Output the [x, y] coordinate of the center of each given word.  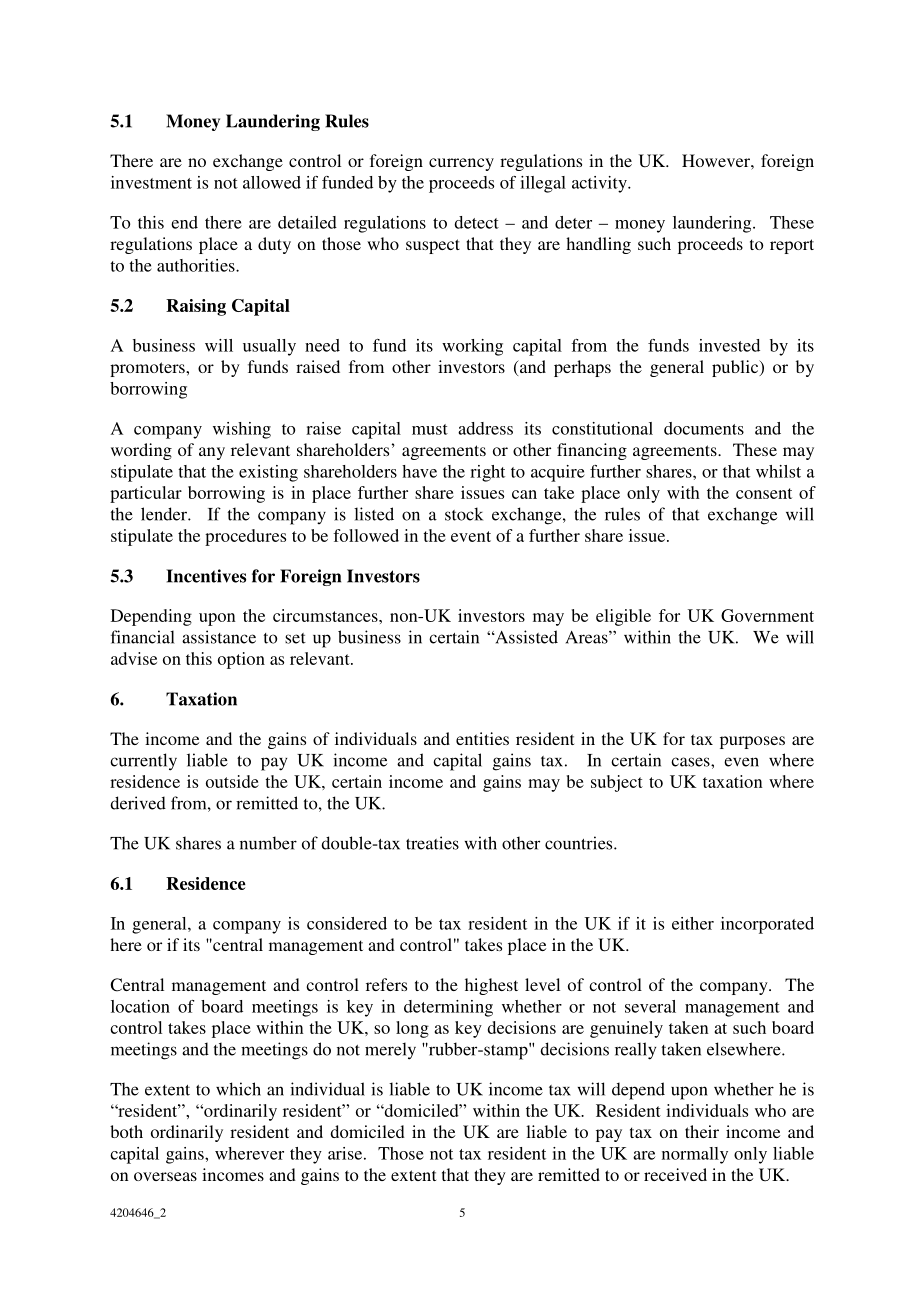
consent [764, 493]
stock [464, 514]
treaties [432, 843]
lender [165, 514]
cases [691, 762]
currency [461, 164]
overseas [165, 1176]
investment [151, 182]
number [268, 843]
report [792, 246]
